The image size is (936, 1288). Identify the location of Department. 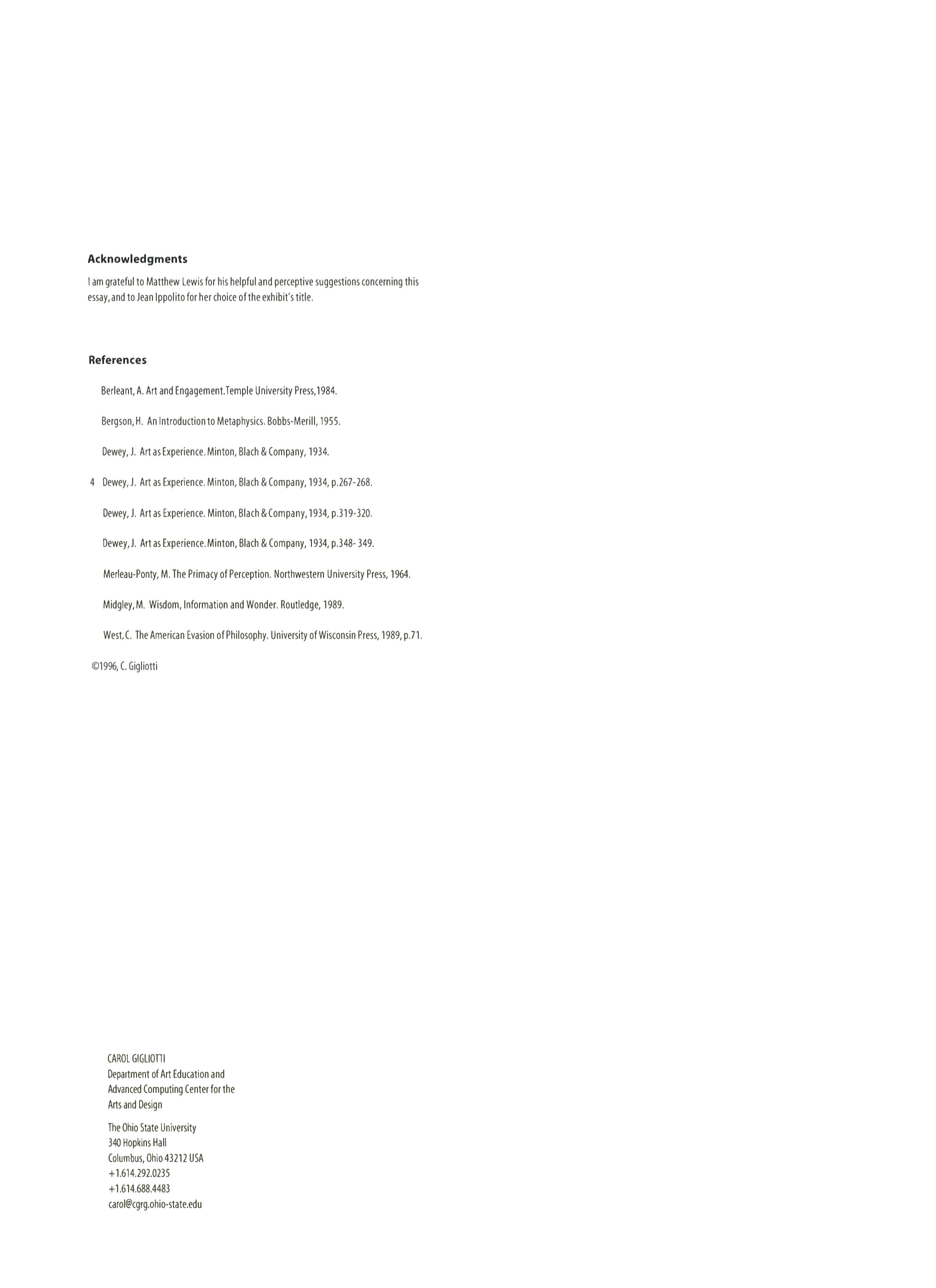
(128, 1074).
